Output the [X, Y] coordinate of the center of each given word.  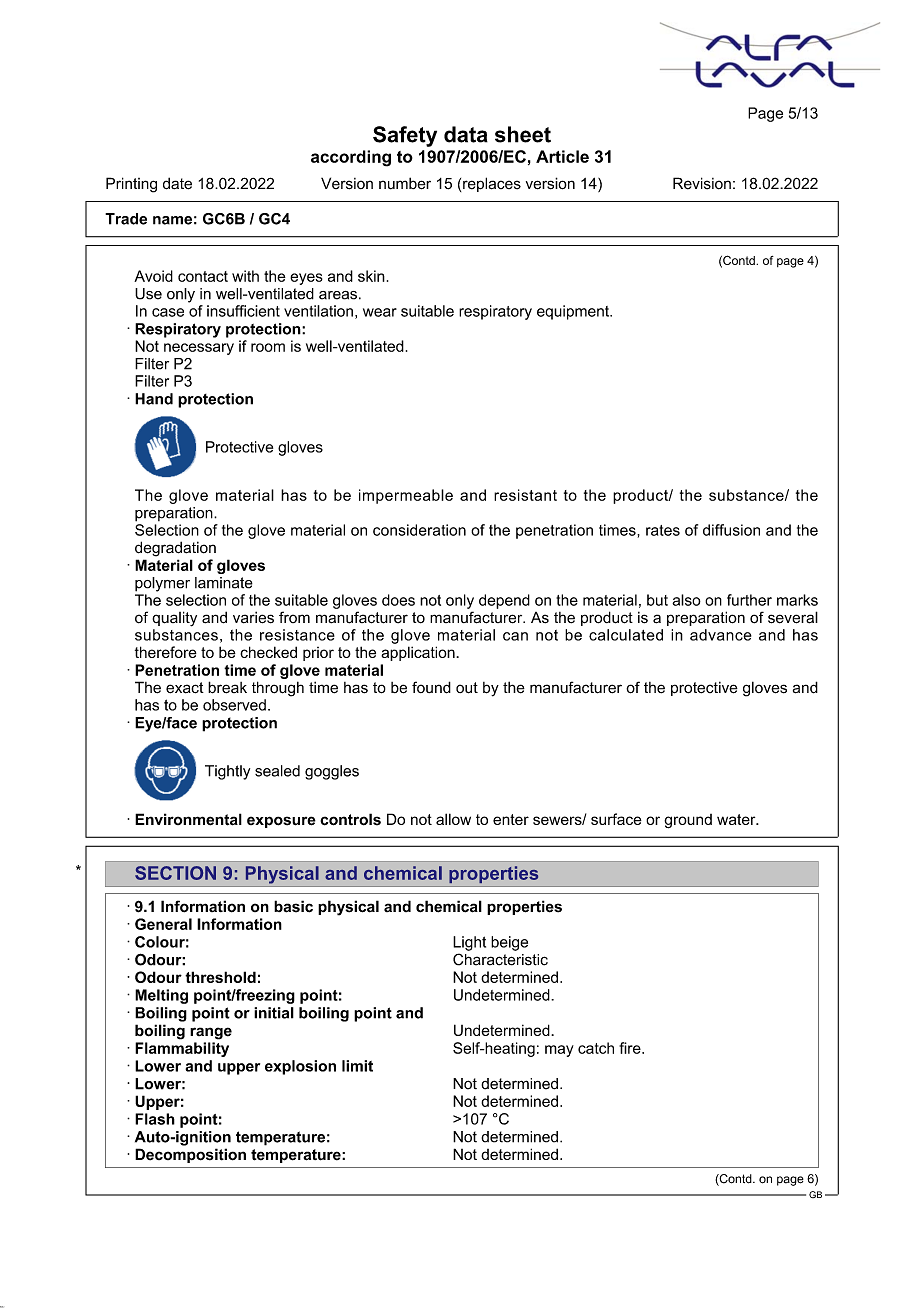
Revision [702, 183]
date [177, 183]
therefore [166, 652]
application [419, 653]
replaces [492, 184]
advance [721, 635]
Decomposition [190, 1155]
